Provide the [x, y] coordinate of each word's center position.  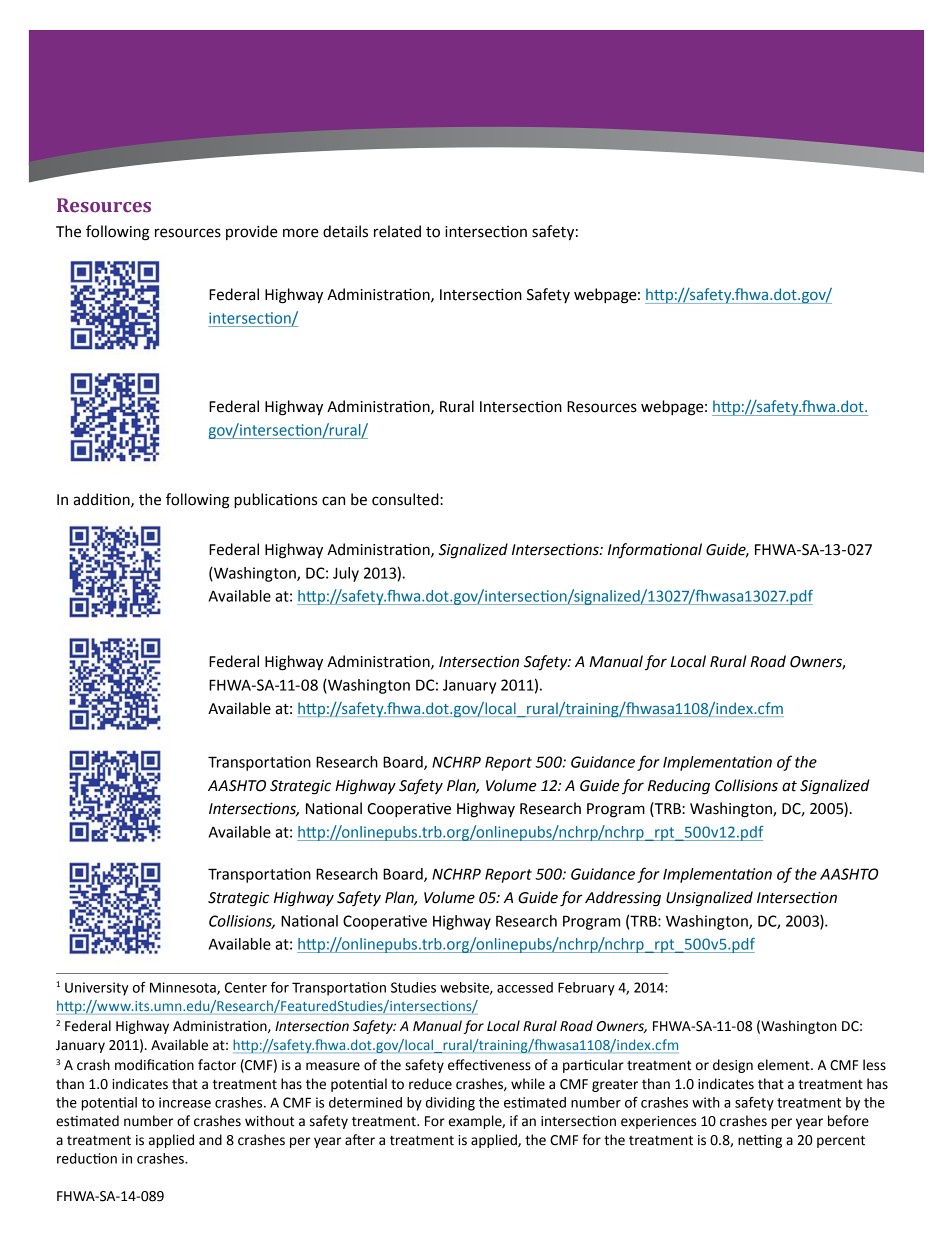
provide [252, 232]
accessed [525, 987]
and [210, 1140]
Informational [655, 551]
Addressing [623, 899]
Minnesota [184, 988]
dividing [450, 1104]
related [397, 231]
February [586, 989]
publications [275, 501]
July [346, 574]
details [345, 231]
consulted [406, 499]
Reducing [679, 787]
